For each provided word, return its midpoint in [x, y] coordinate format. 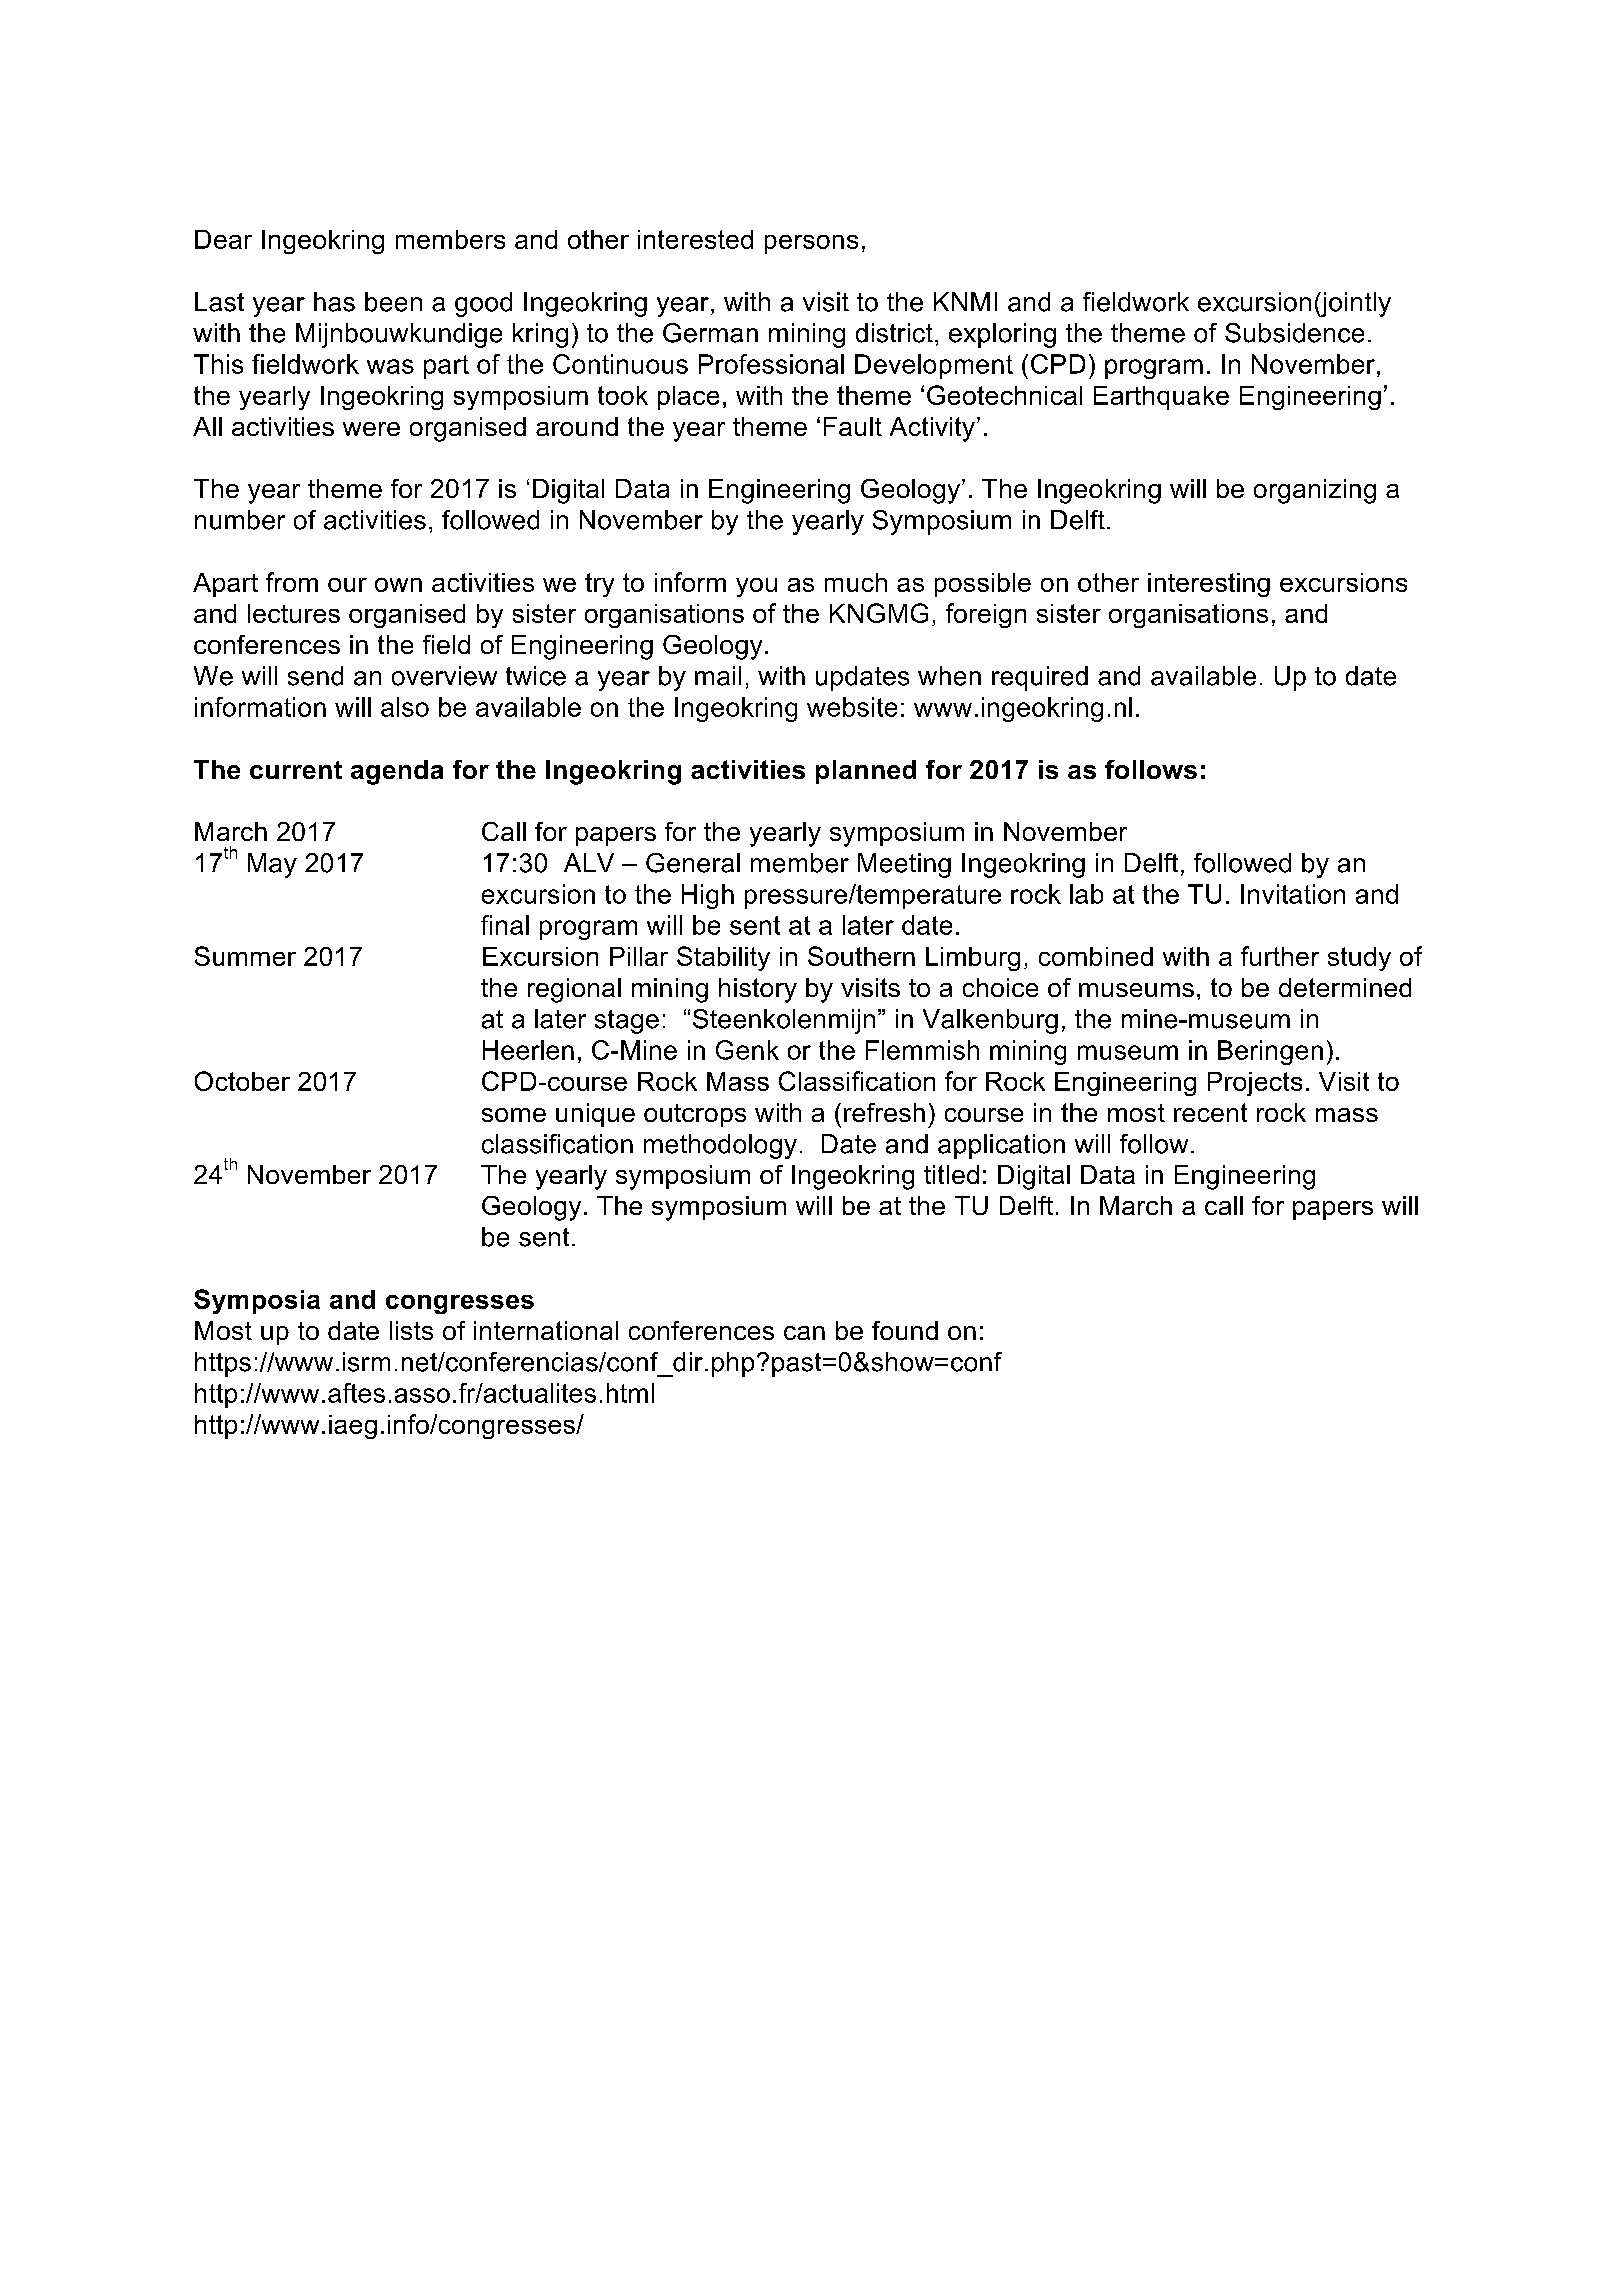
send [315, 676]
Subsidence [1294, 333]
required [1040, 678]
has [334, 302]
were [371, 429]
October [242, 1081]
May [272, 865]
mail [718, 676]
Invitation [1293, 894]
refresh [884, 1112]
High [708, 896]
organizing [1315, 491]
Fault [853, 426]
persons [811, 244]
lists [411, 1330]
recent [1210, 1112]
